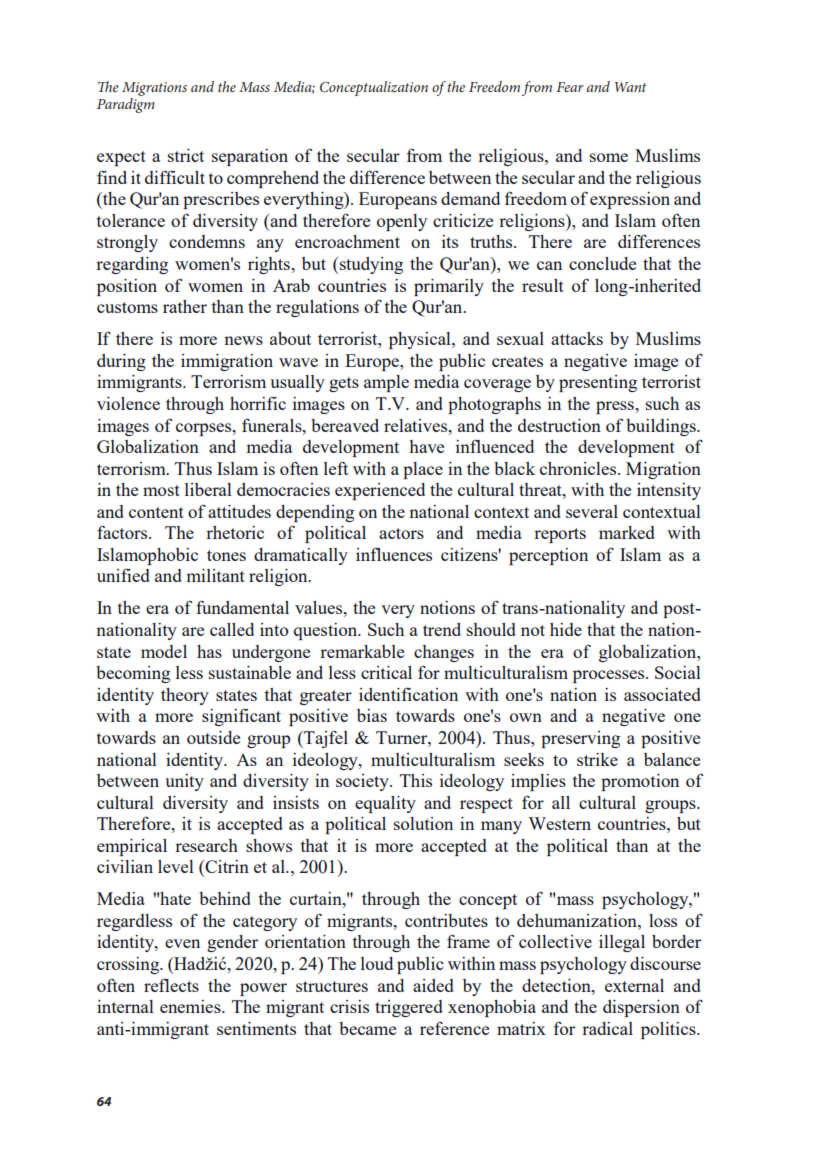 Image resolution: width=822 pixels, height=1161 pixels. Describe the element at coordinates (470, 198) in the image. I see `demand` at that location.
